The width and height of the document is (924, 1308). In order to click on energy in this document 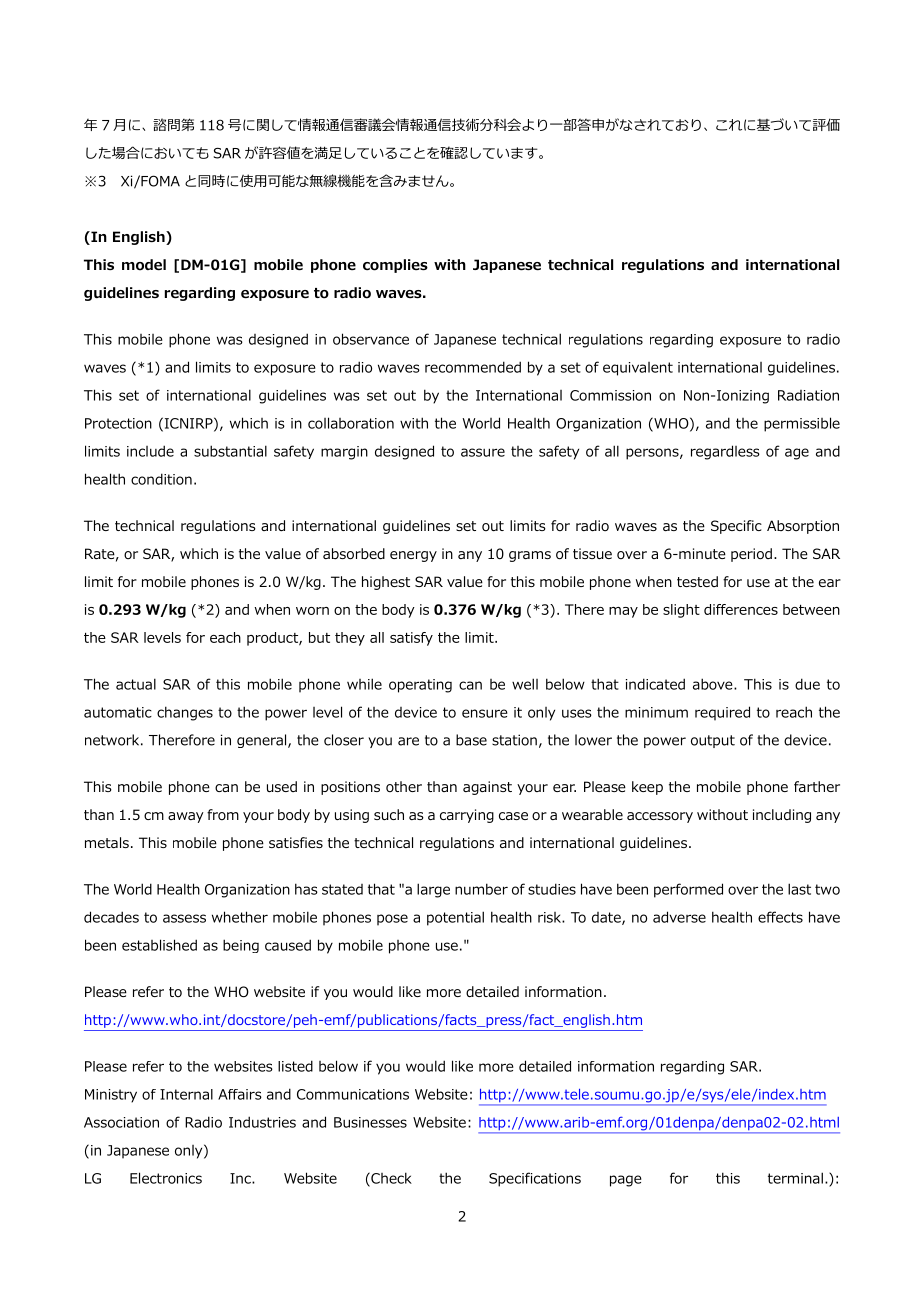, I will do `click(413, 556)`.
